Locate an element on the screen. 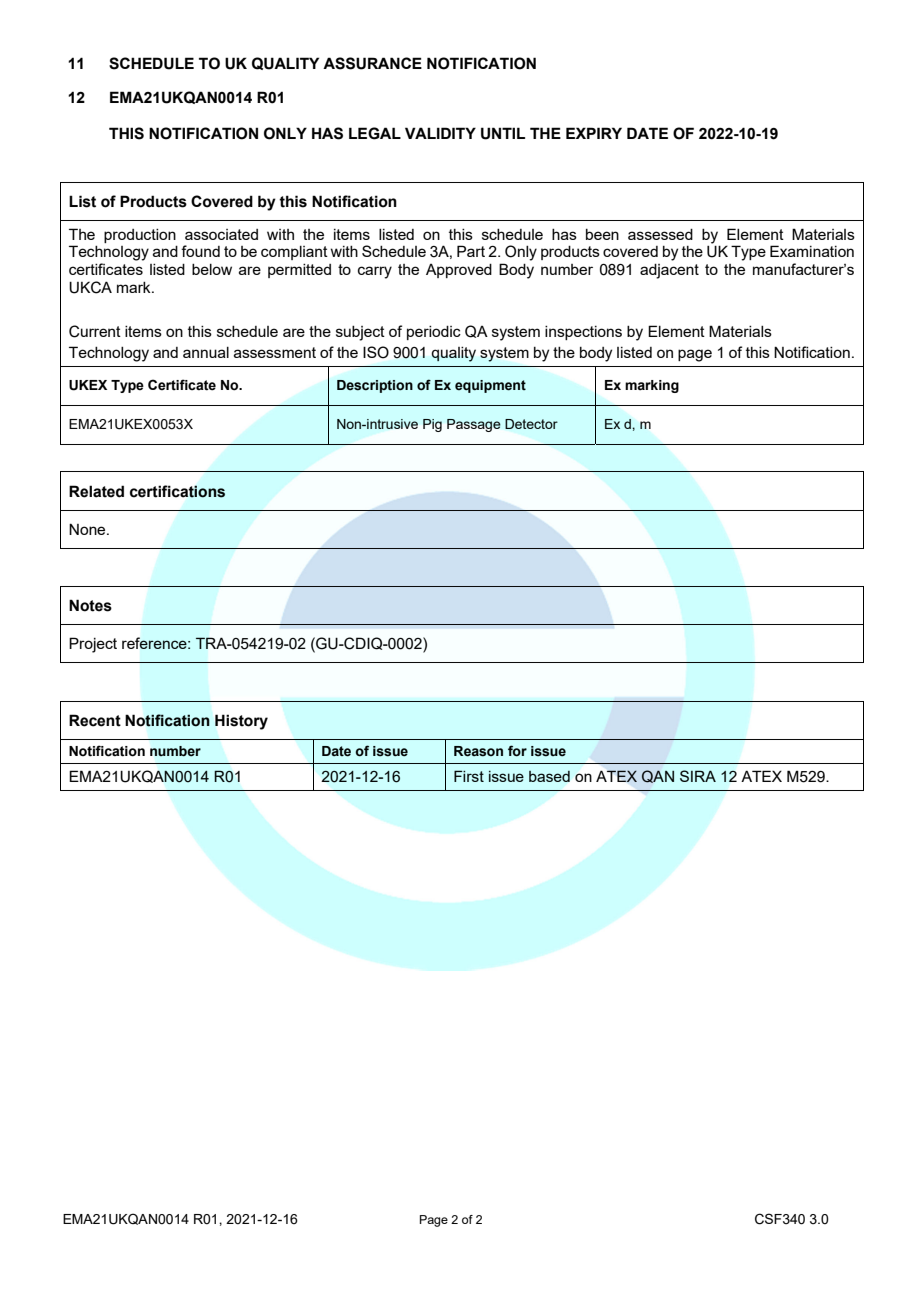 Image resolution: width=924 pixels, height=1308 pixels. adjacent is located at coordinates (669, 271).
